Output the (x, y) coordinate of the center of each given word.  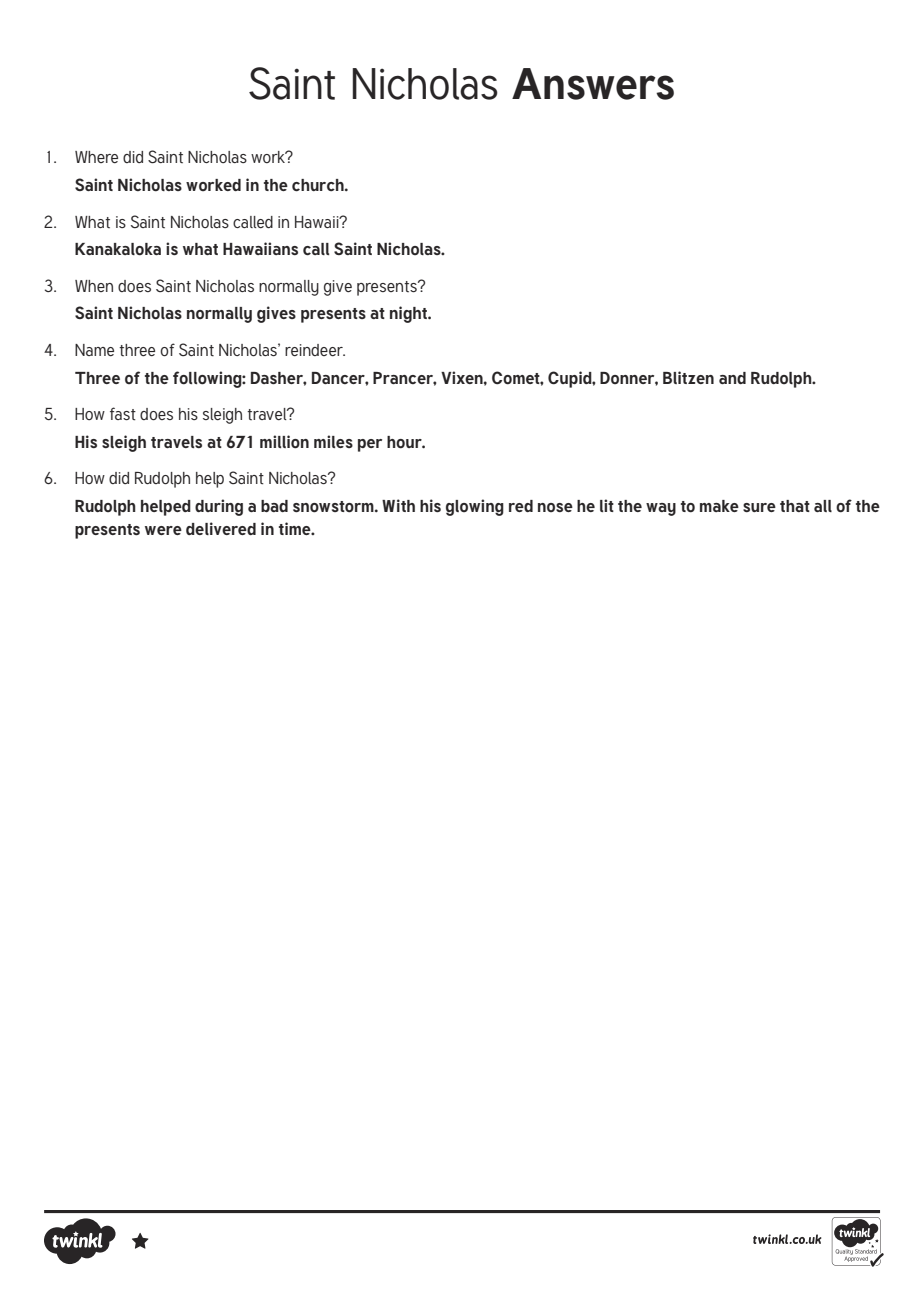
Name (94, 350)
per (370, 445)
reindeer (315, 350)
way (661, 509)
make (719, 506)
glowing (475, 507)
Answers (593, 84)
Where (96, 157)
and (732, 378)
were (163, 530)
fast (123, 414)
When (94, 286)
